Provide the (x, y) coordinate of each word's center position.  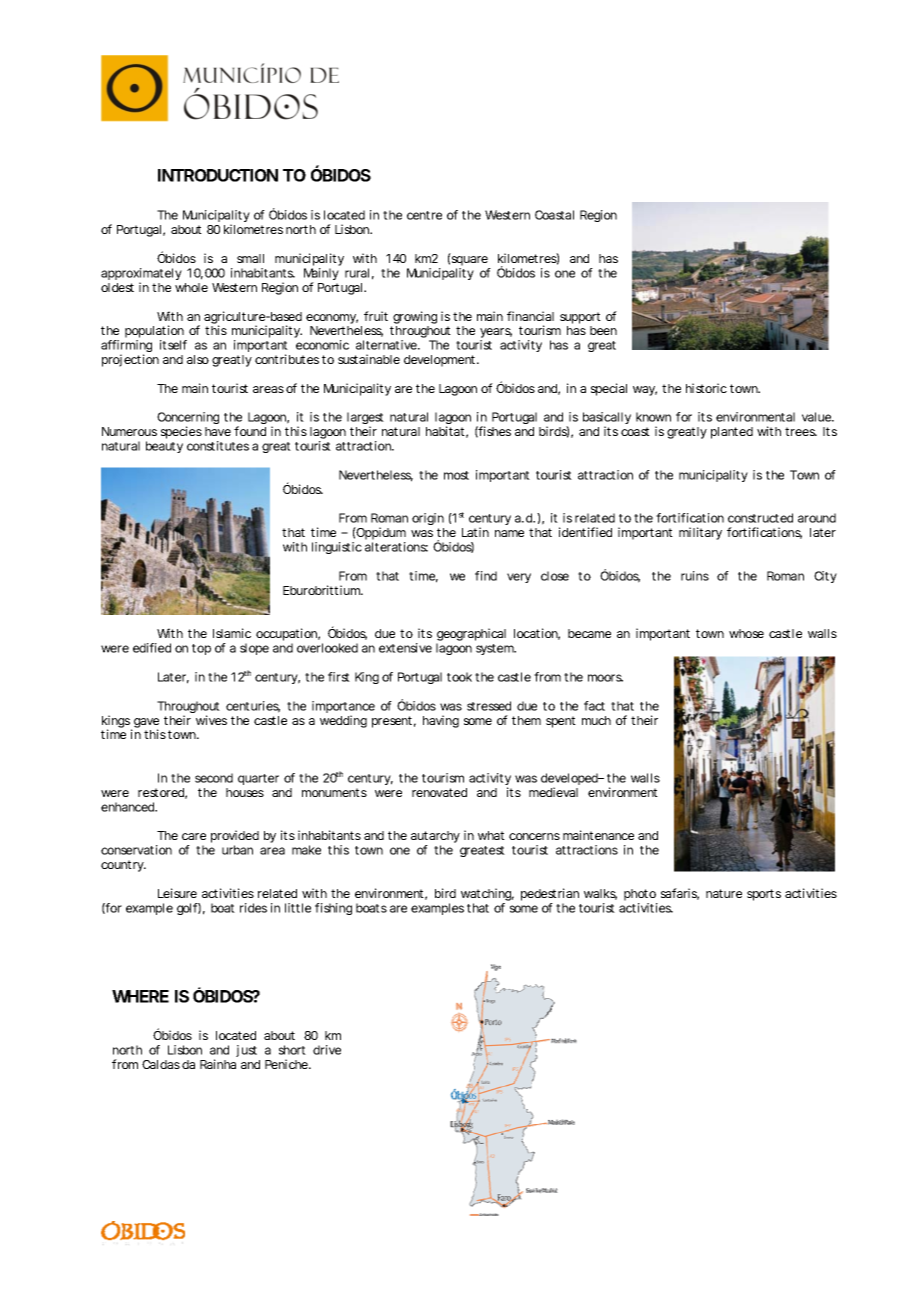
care (194, 836)
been (603, 330)
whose (746, 633)
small (250, 258)
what (491, 835)
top (201, 649)
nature (724, 893)
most (456, 475)
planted (732, 433)
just (246, 1051)
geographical (471, 636)
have (218, 431)
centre (424, 215)
